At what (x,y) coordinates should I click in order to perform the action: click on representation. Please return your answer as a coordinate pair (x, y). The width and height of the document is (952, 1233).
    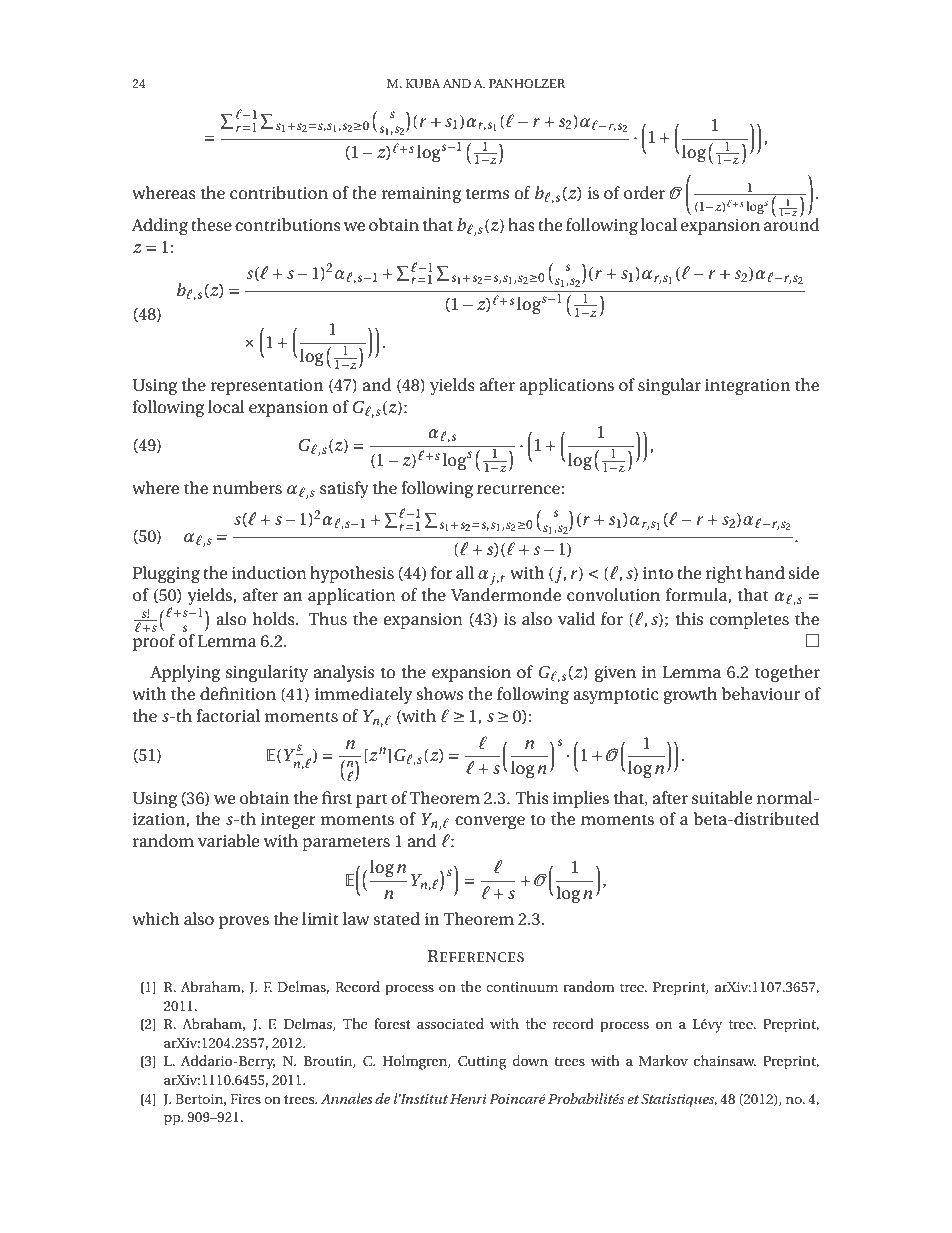
    Looking at the image, I should click on (266, 387).
